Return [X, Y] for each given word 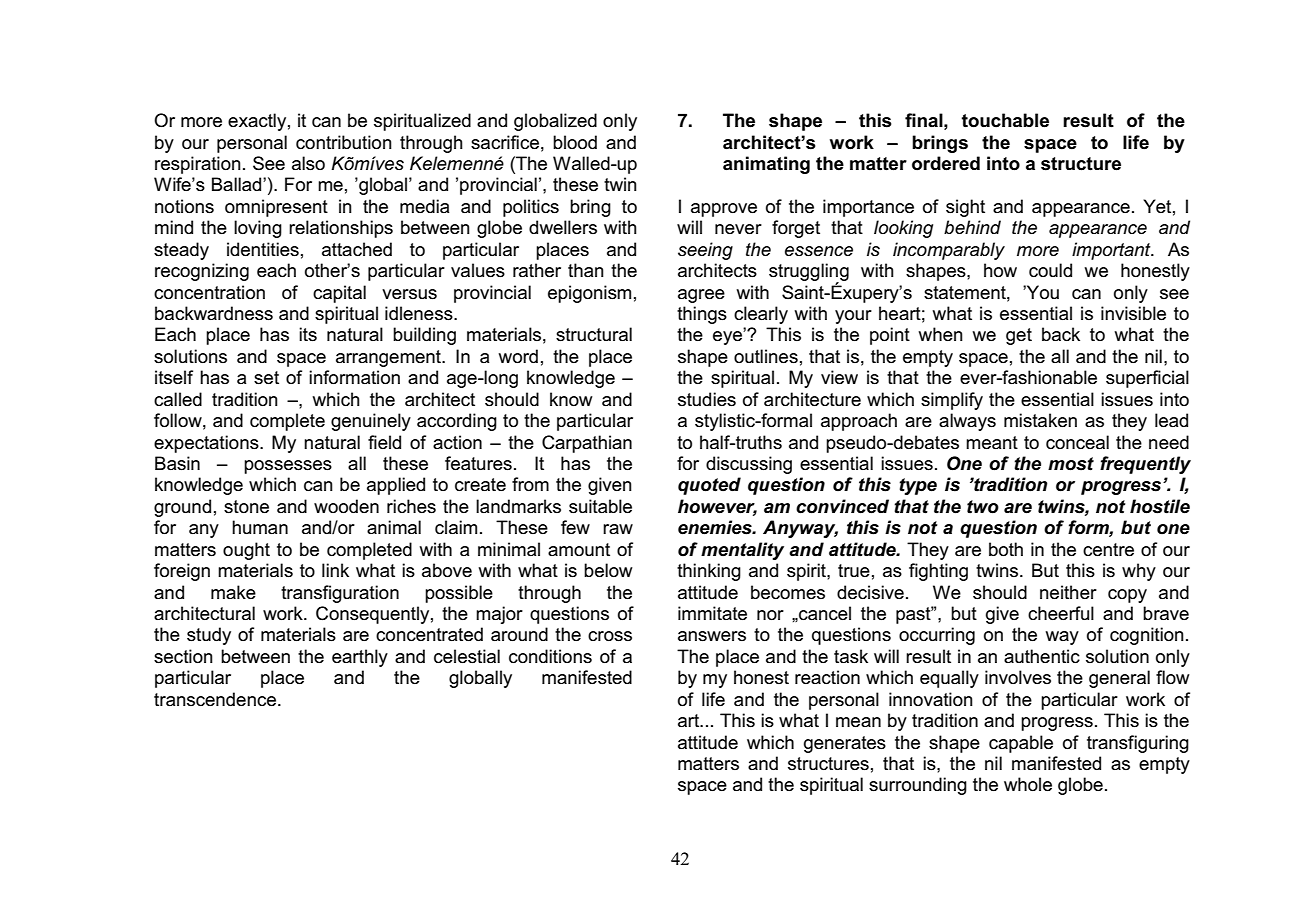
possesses [288, 467]
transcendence [215, 699]
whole [1028, 784]
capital [339, 294]
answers [712, 636]
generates [845, 744]
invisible [1133, 313]
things [702, 315]
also [308, 163]
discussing [749, 465]
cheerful [1061, 613]
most [1071, 464]
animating [766, 165]
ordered [946, 163]
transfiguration [340, 594]
